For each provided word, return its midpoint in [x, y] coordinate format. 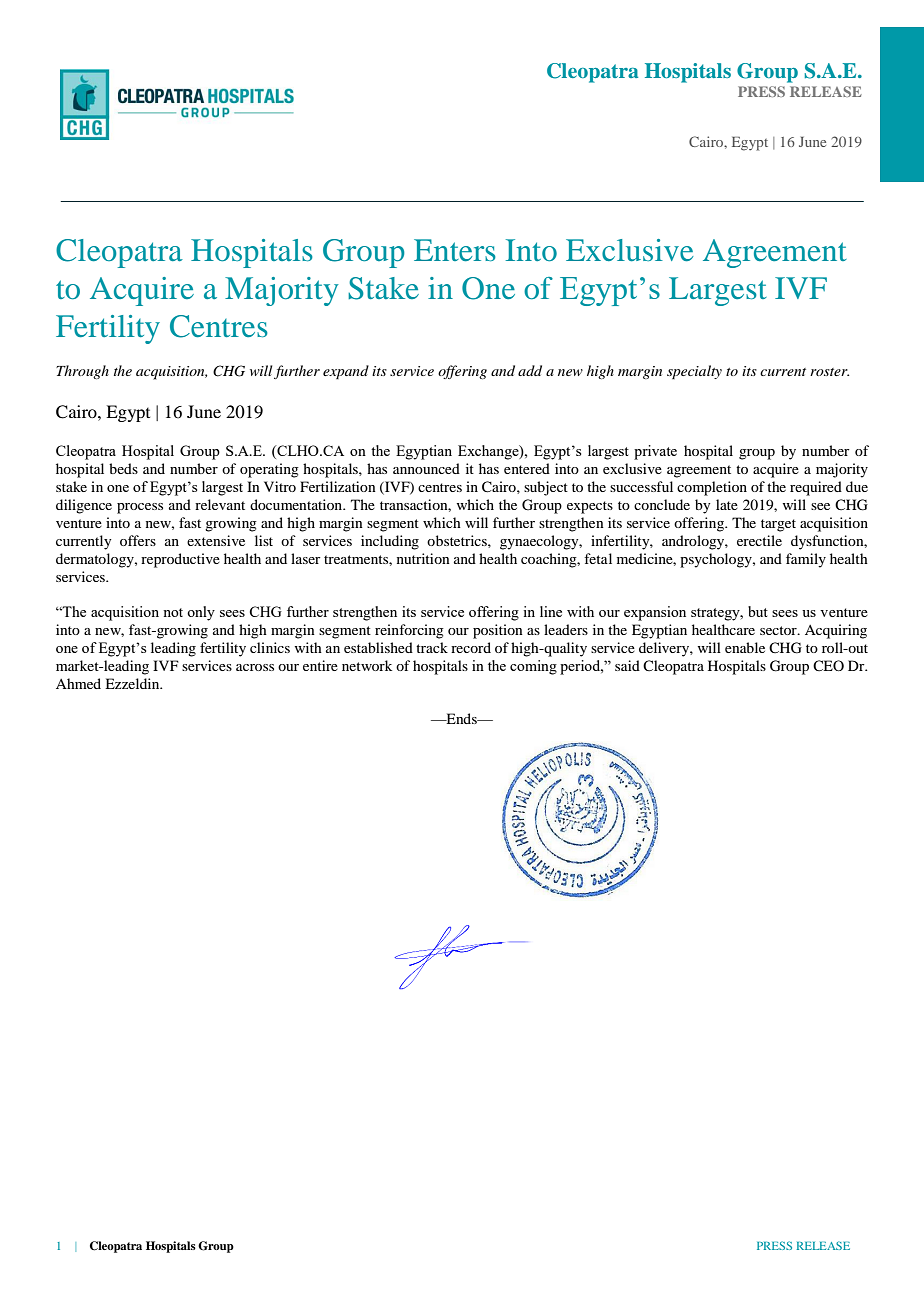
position [498, 631]
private [655, 452]
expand [346, 372]
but [758, 611]
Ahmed [78, 683]
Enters [455, 250]
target [778, 525]
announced [426, 468]
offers [138, 540]
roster [829, 372]
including [390, 542]
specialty [694, 372]
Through [82, 372]
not [173, 612]
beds [123, 468]
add [530, 370]
